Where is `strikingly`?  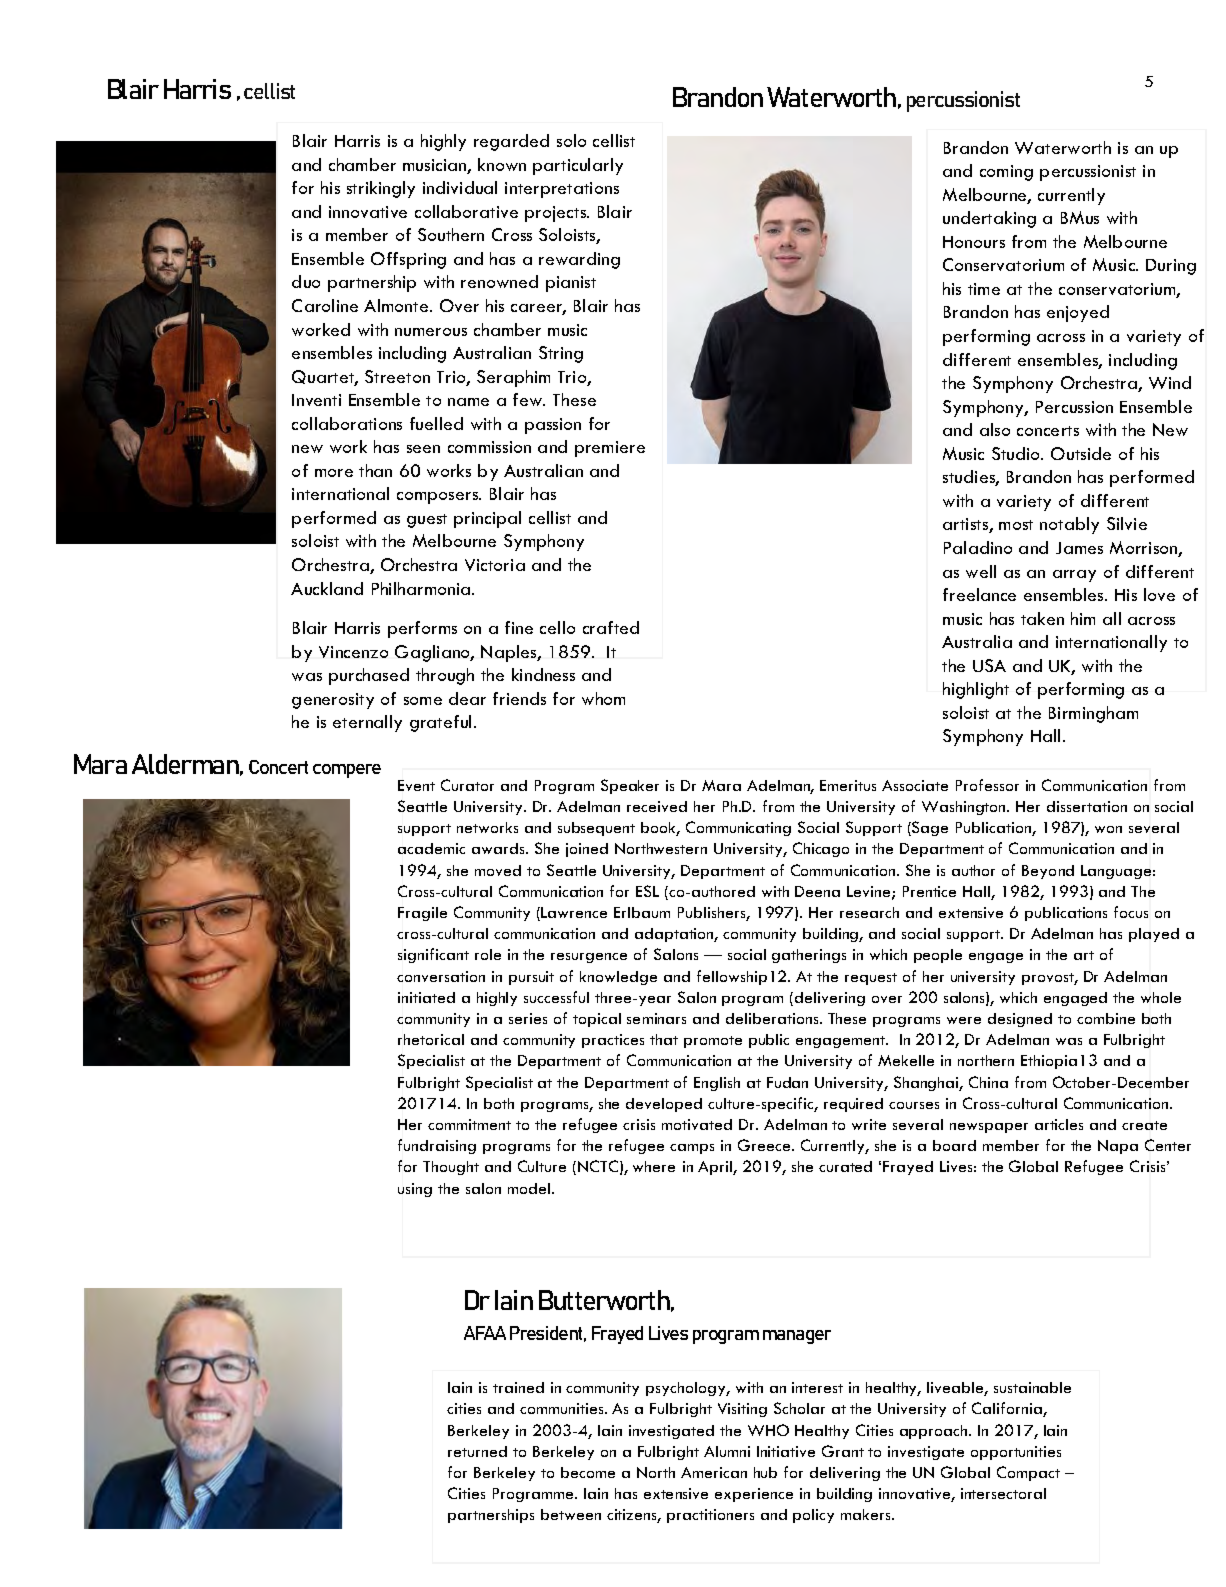
strikingly is located at coordinates (381, 189).
